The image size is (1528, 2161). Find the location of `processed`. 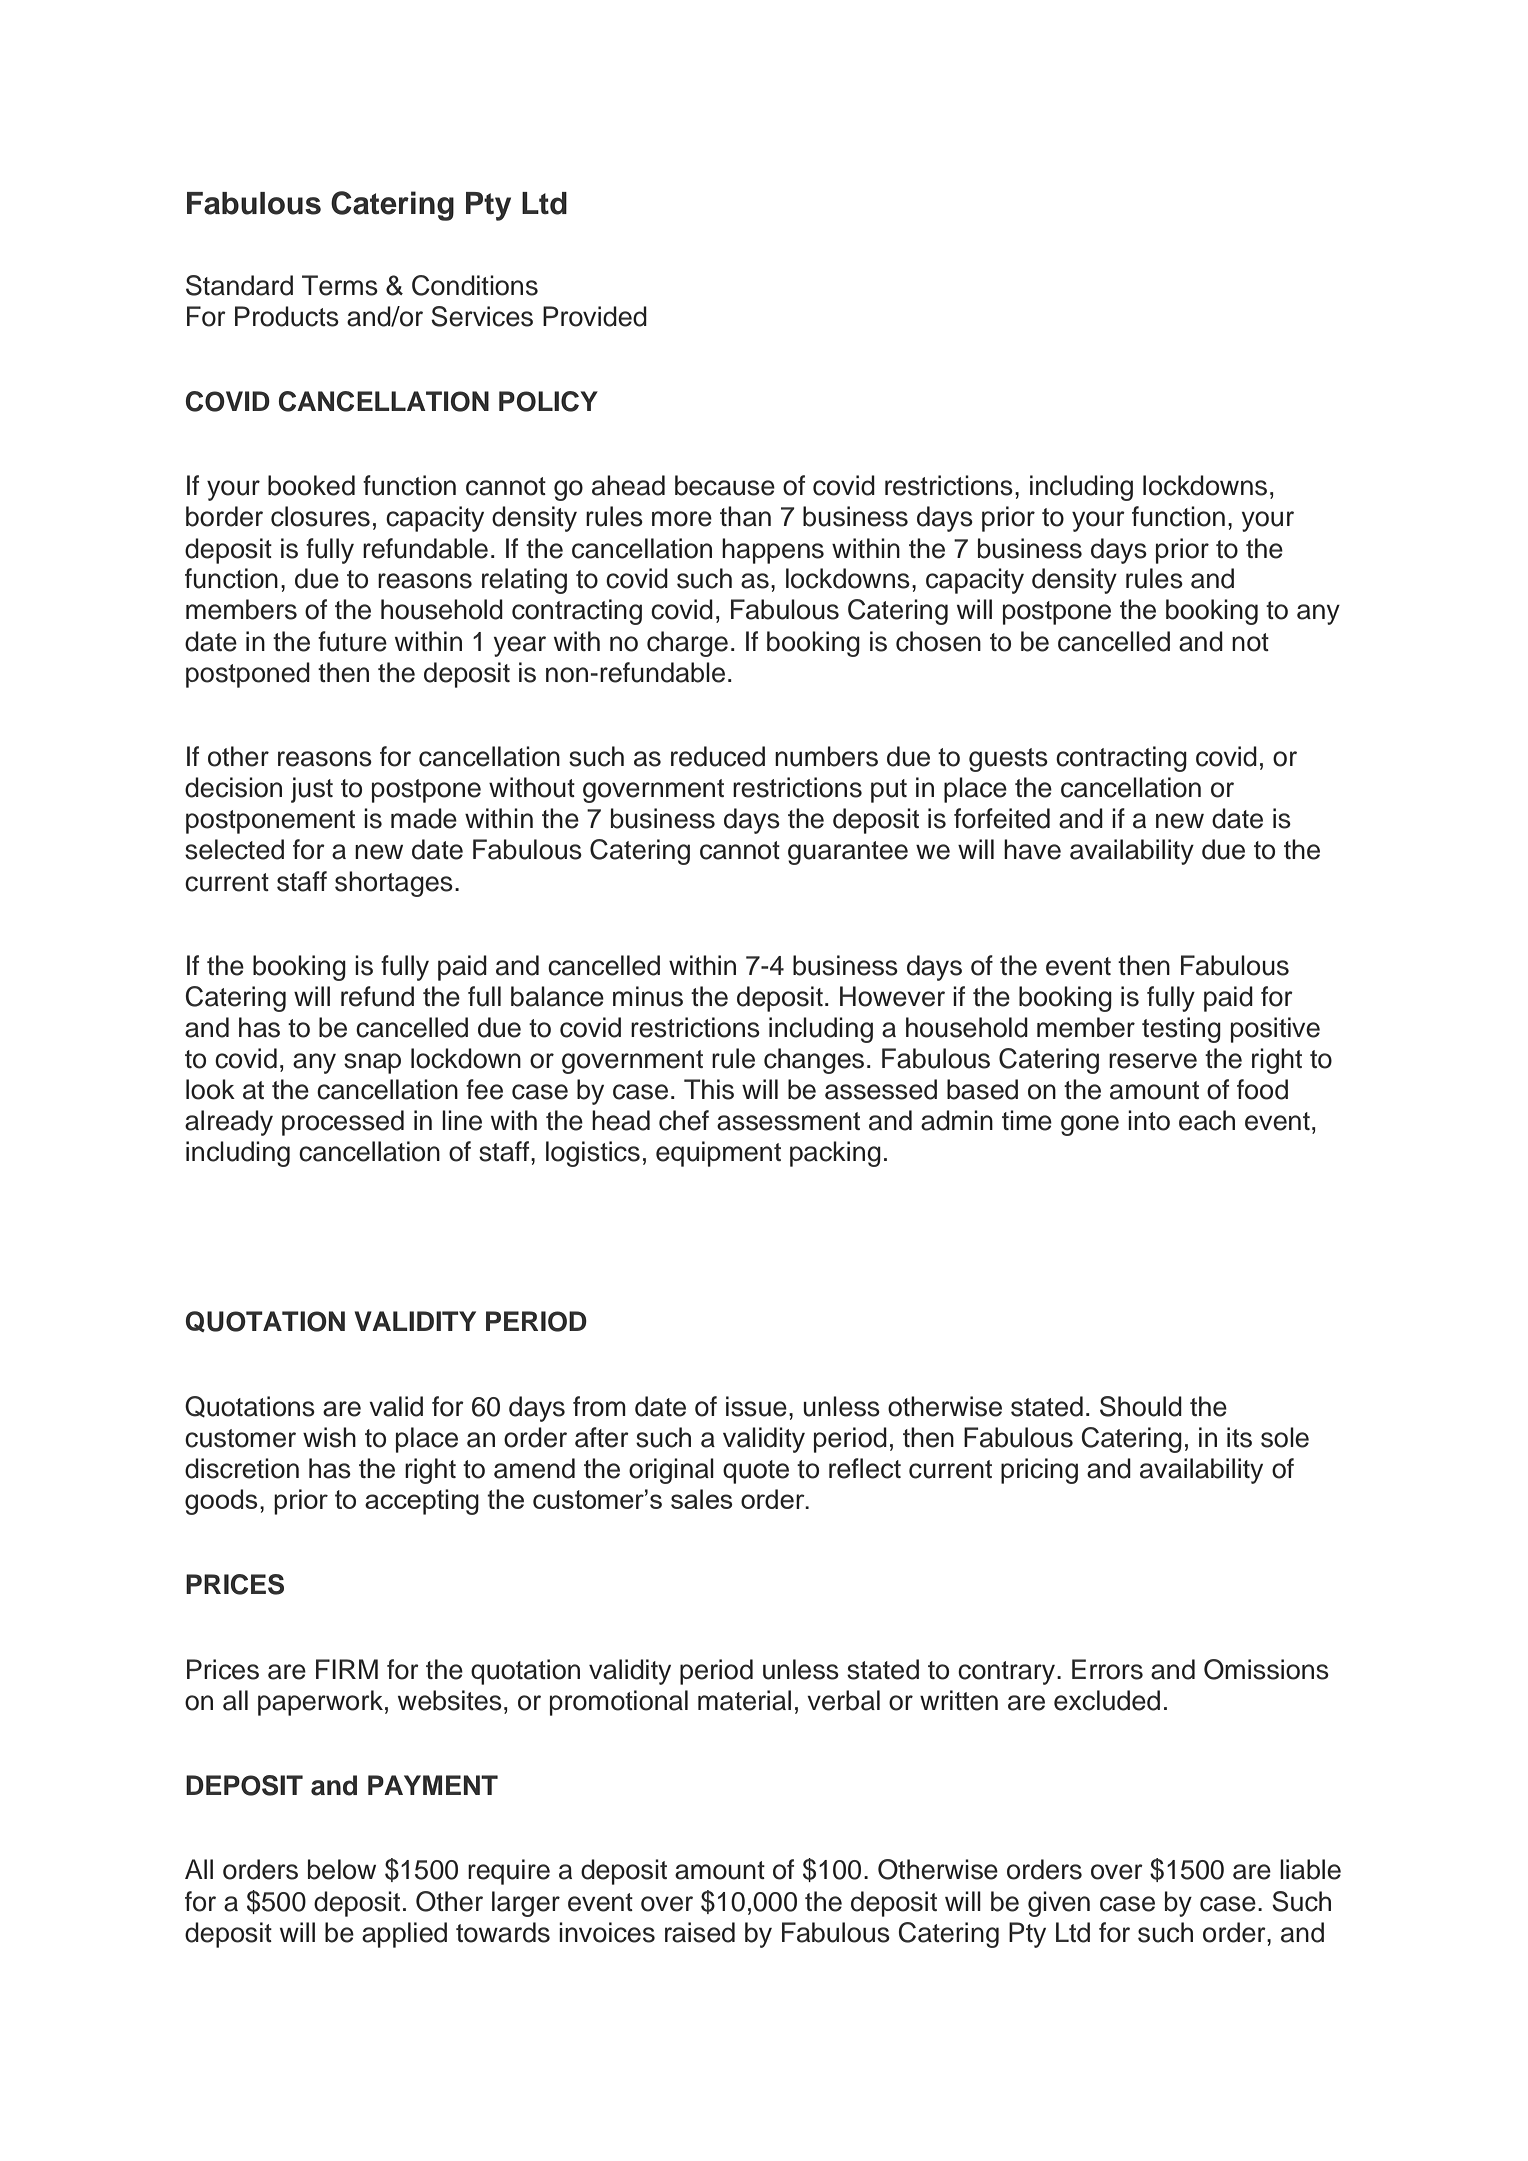

processed is located at coordinates (343, 1123).
